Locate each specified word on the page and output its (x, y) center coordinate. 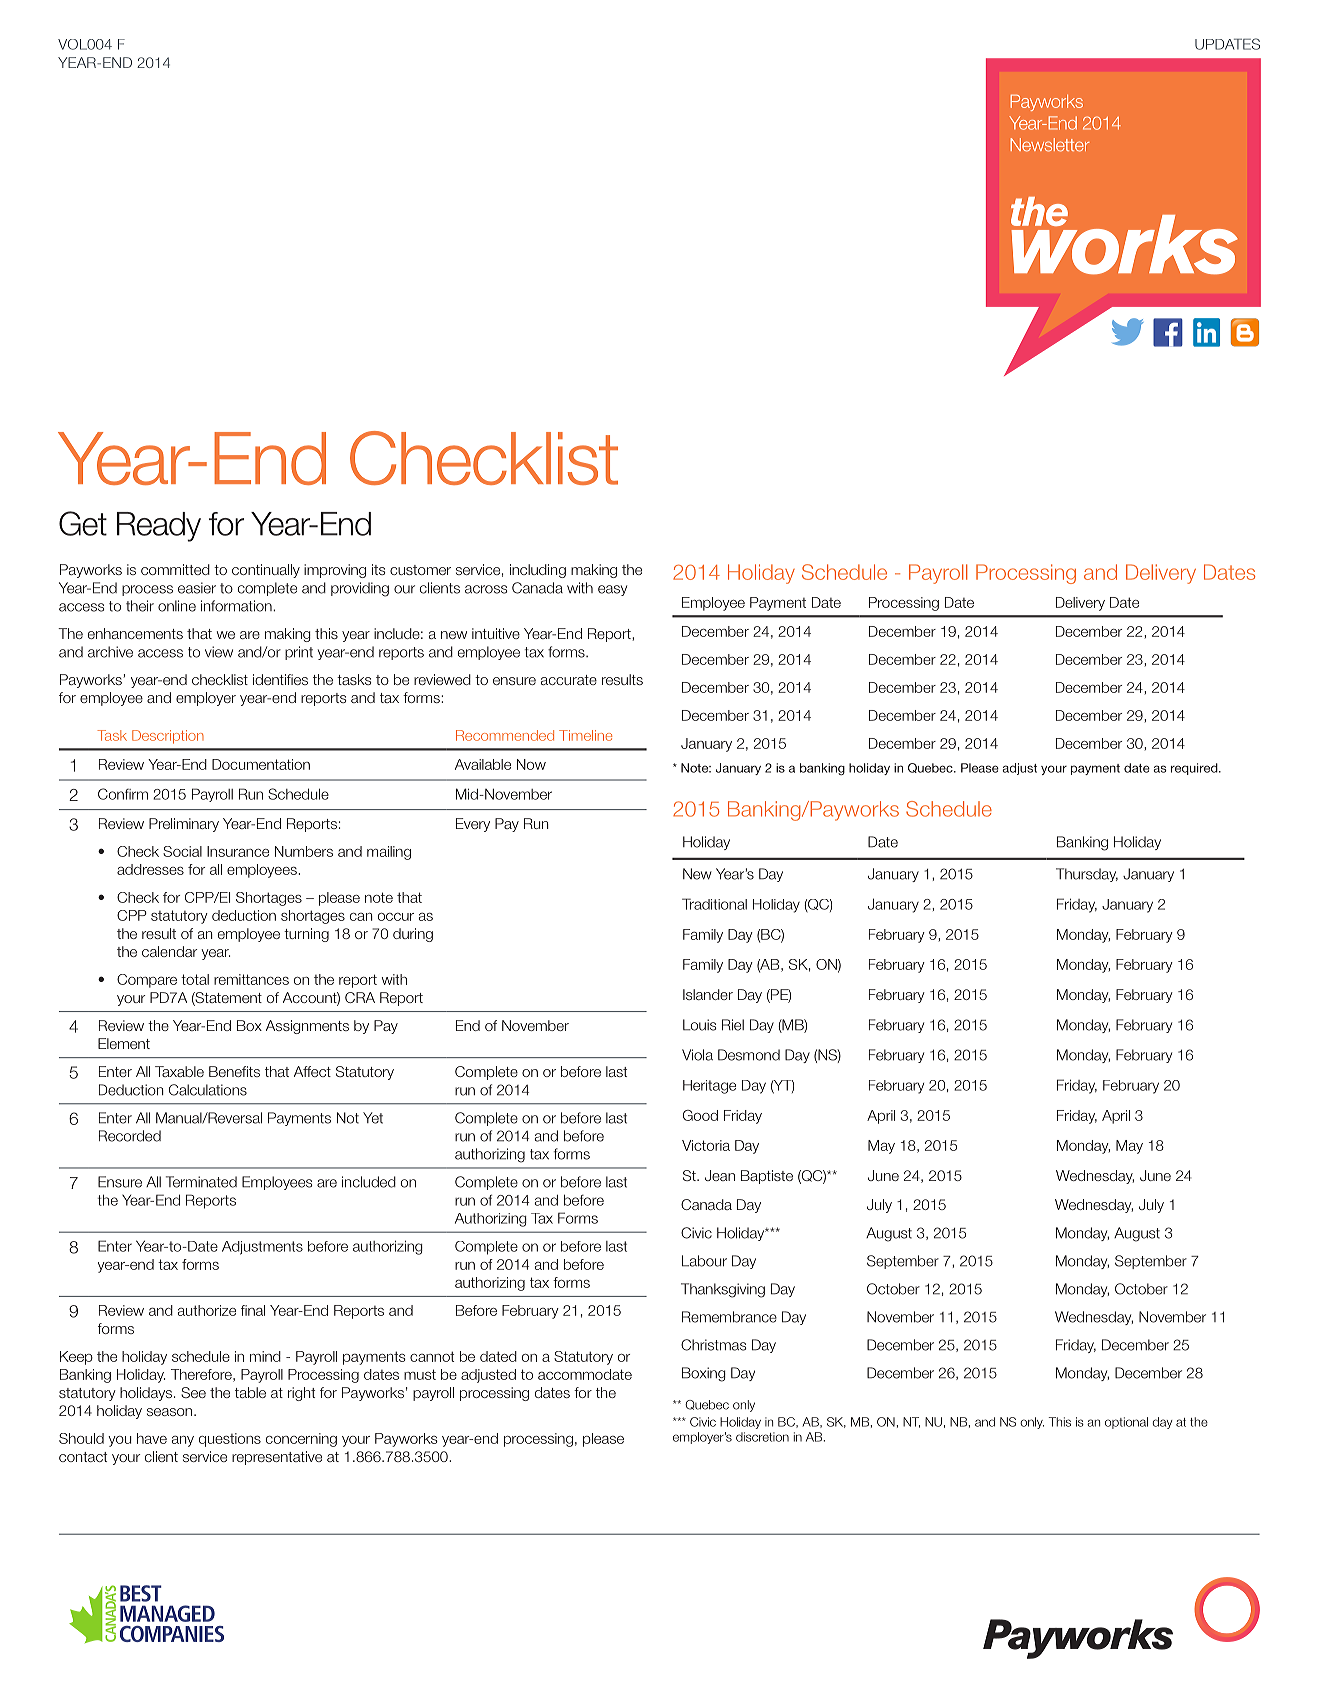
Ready (159, 527)
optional (1126, 1423)
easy (612, 590)
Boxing (704, 1374)
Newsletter (1050, 145)
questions (230, 1440)
